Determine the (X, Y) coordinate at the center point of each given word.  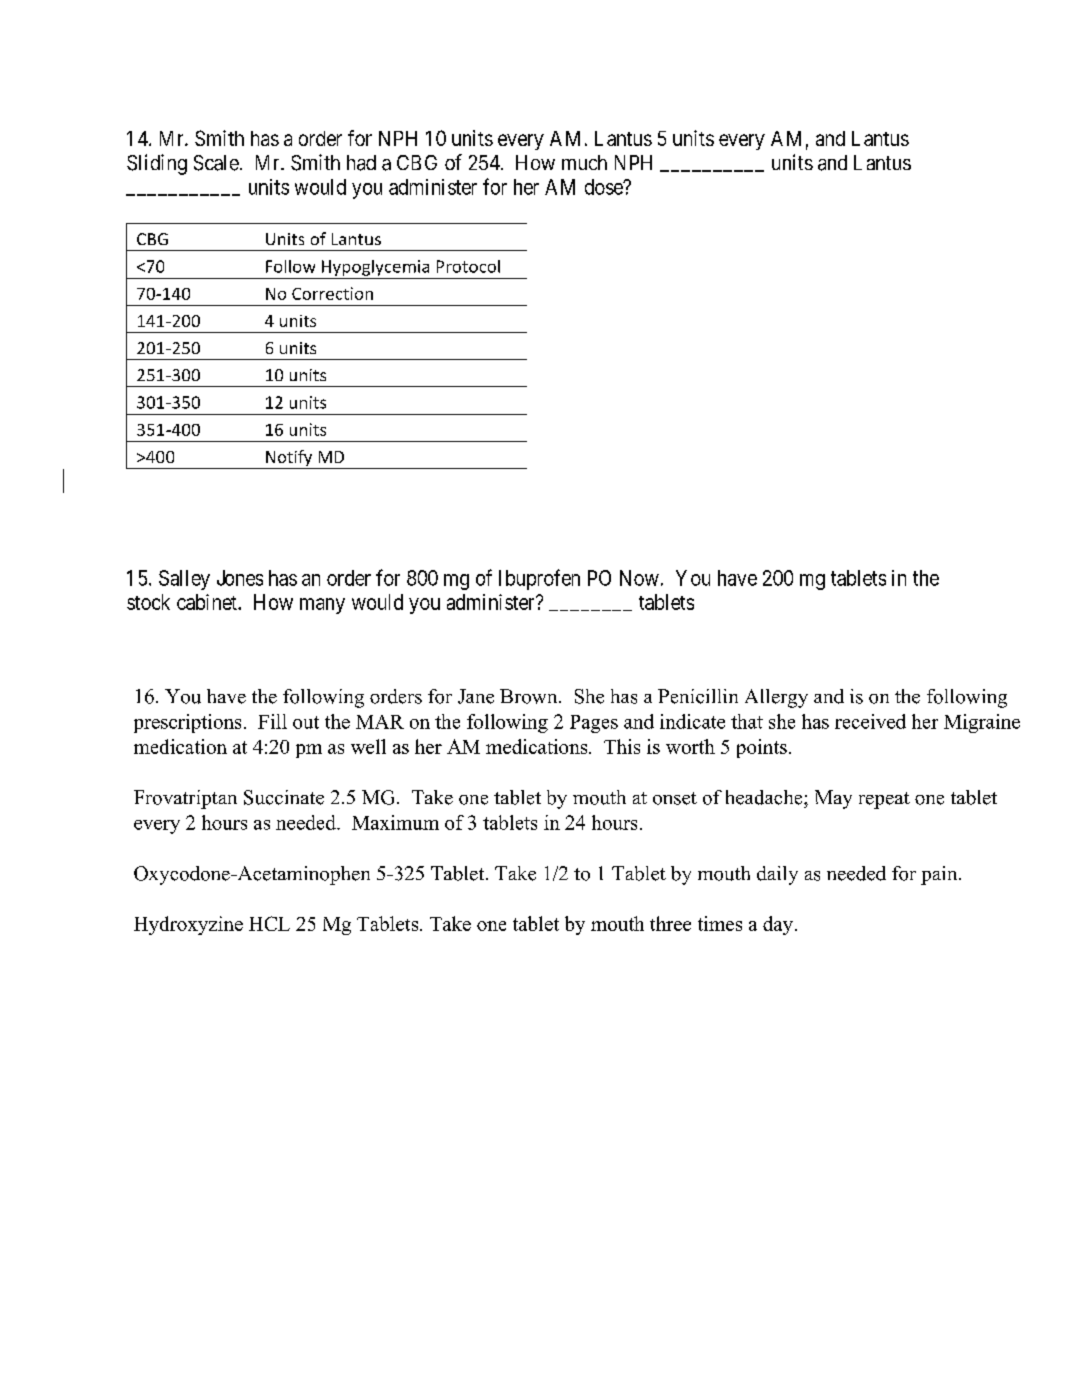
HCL (269, 923)
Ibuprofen (539, 579)
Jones (240, 578)
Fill (272, 721)
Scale (216, 163)
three (670, 923)
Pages (594, 724)
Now (639, 578)
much (584, 162)
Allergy (776, 698)
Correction (332, 293)
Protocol (468, 266)
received (870, 721)
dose (604, 187)
